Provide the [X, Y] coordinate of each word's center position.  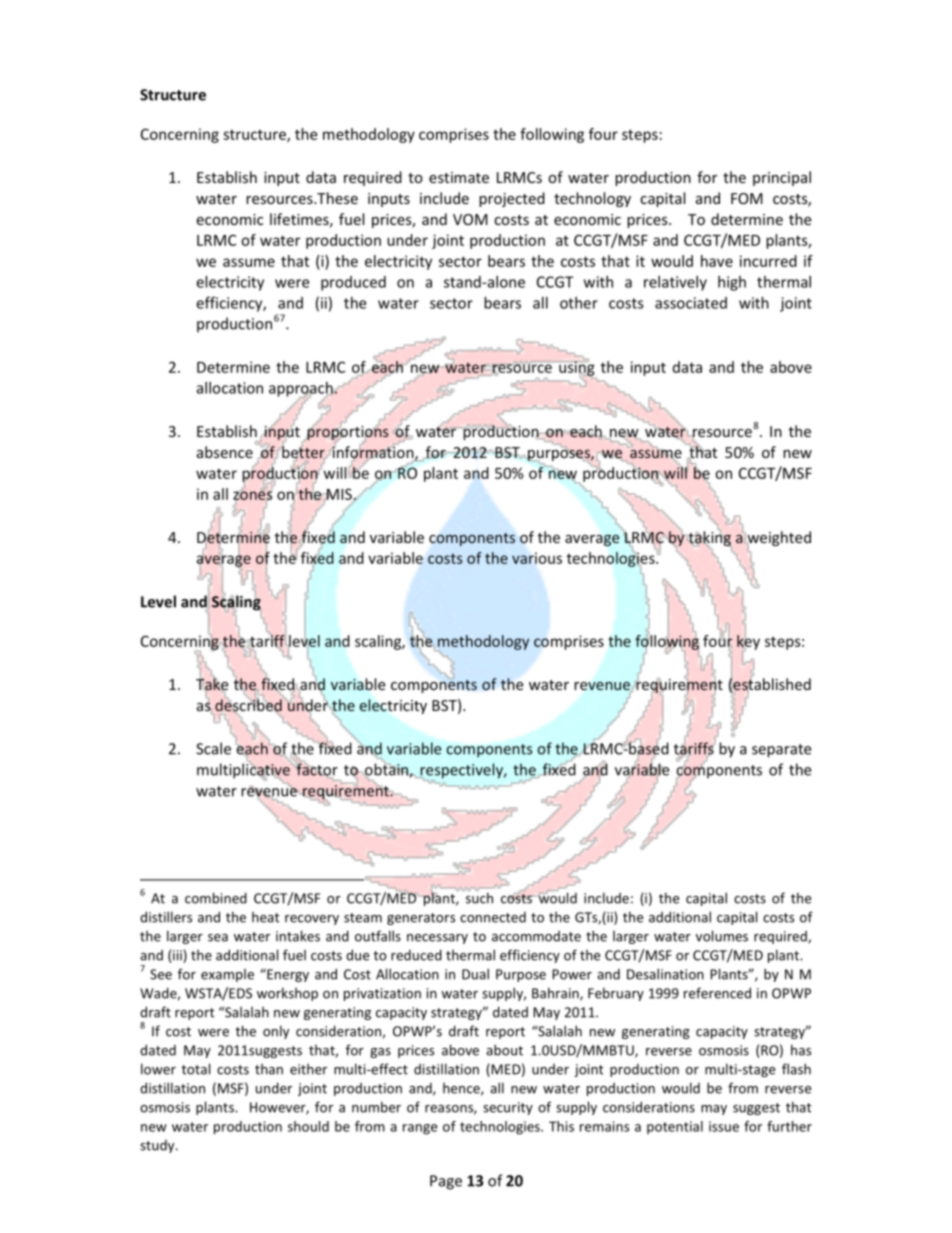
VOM [470, 219]
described [248, 705]
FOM [747, 198]
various [537, 558]
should [308, 1126]
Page [446, 1182]
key [748, 642]
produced [353, 283]
